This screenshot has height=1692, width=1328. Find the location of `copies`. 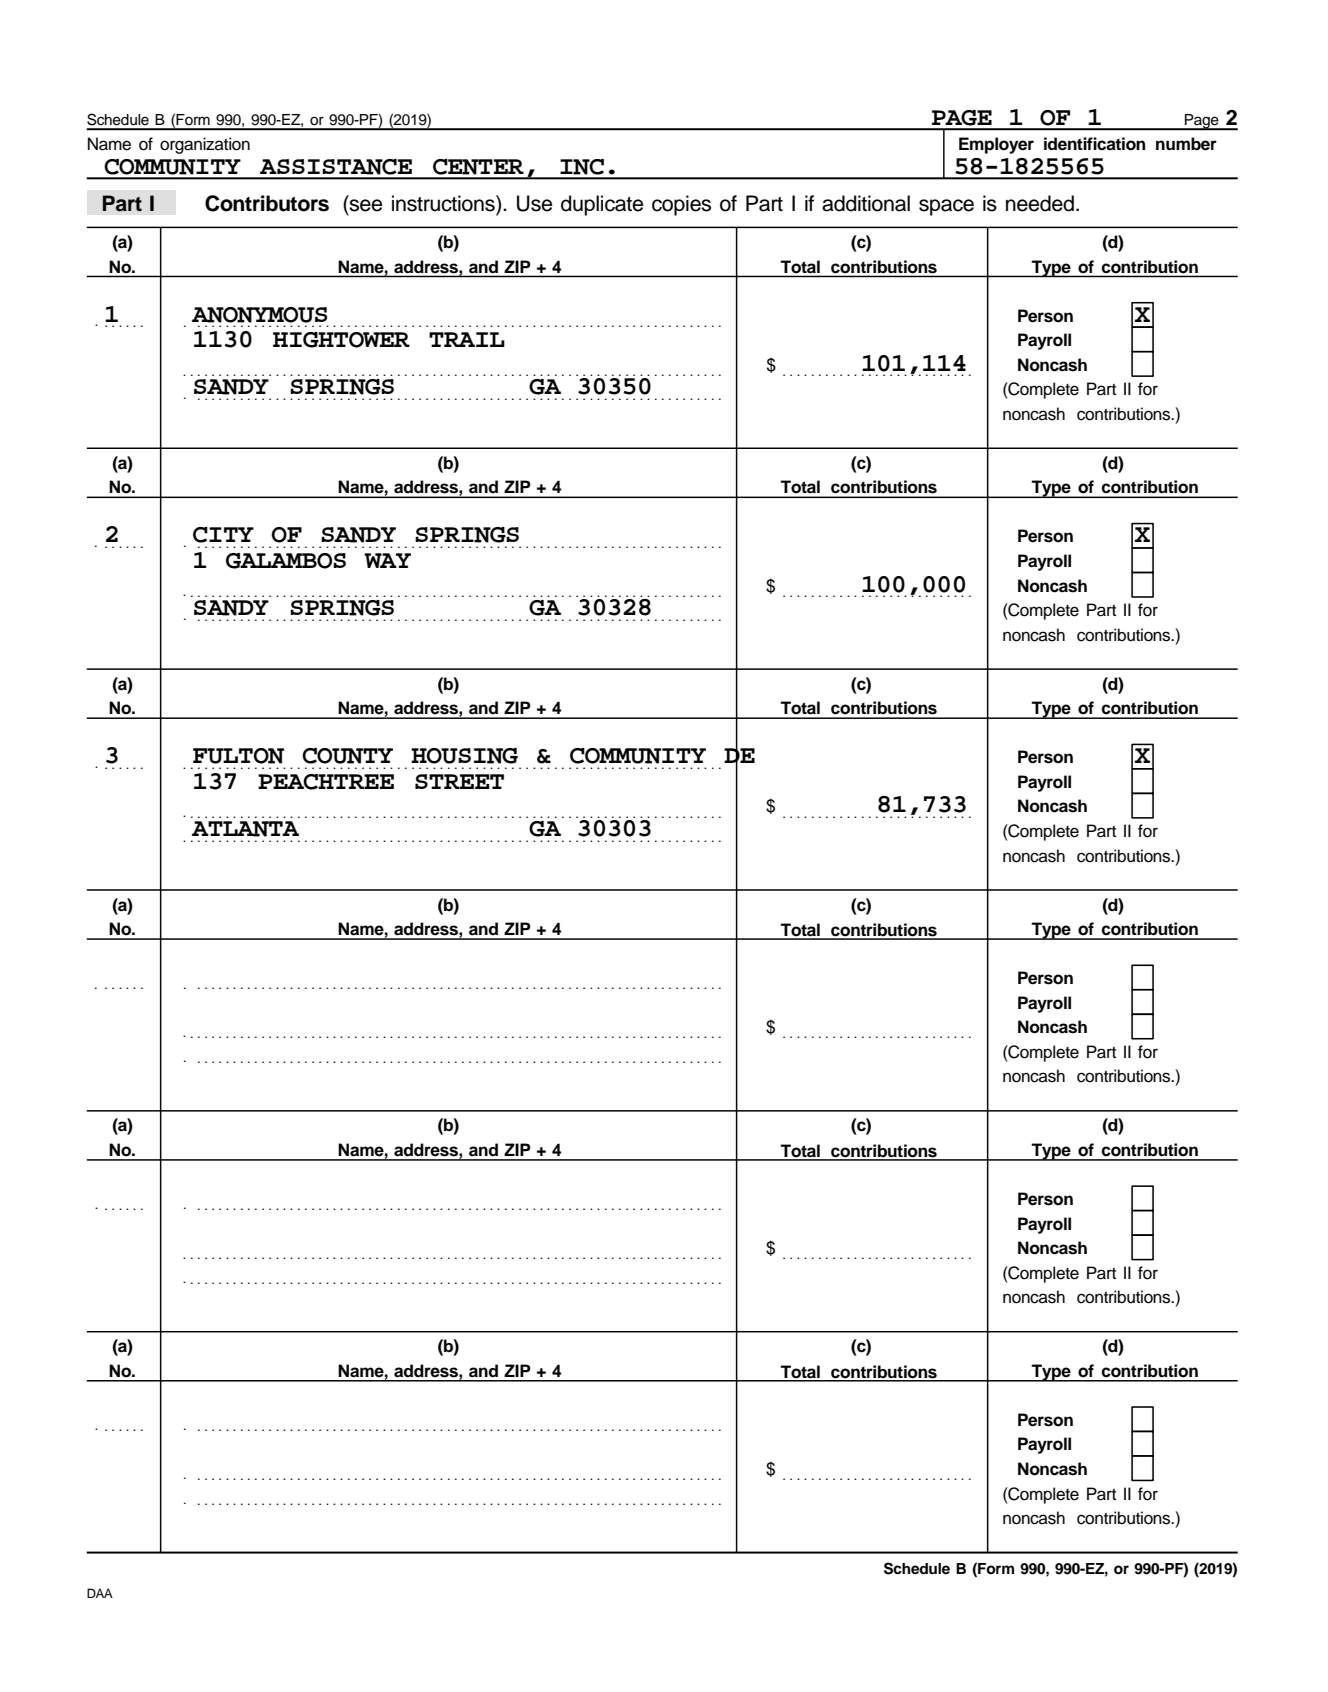

copies is located at coordinates (681, 205).
